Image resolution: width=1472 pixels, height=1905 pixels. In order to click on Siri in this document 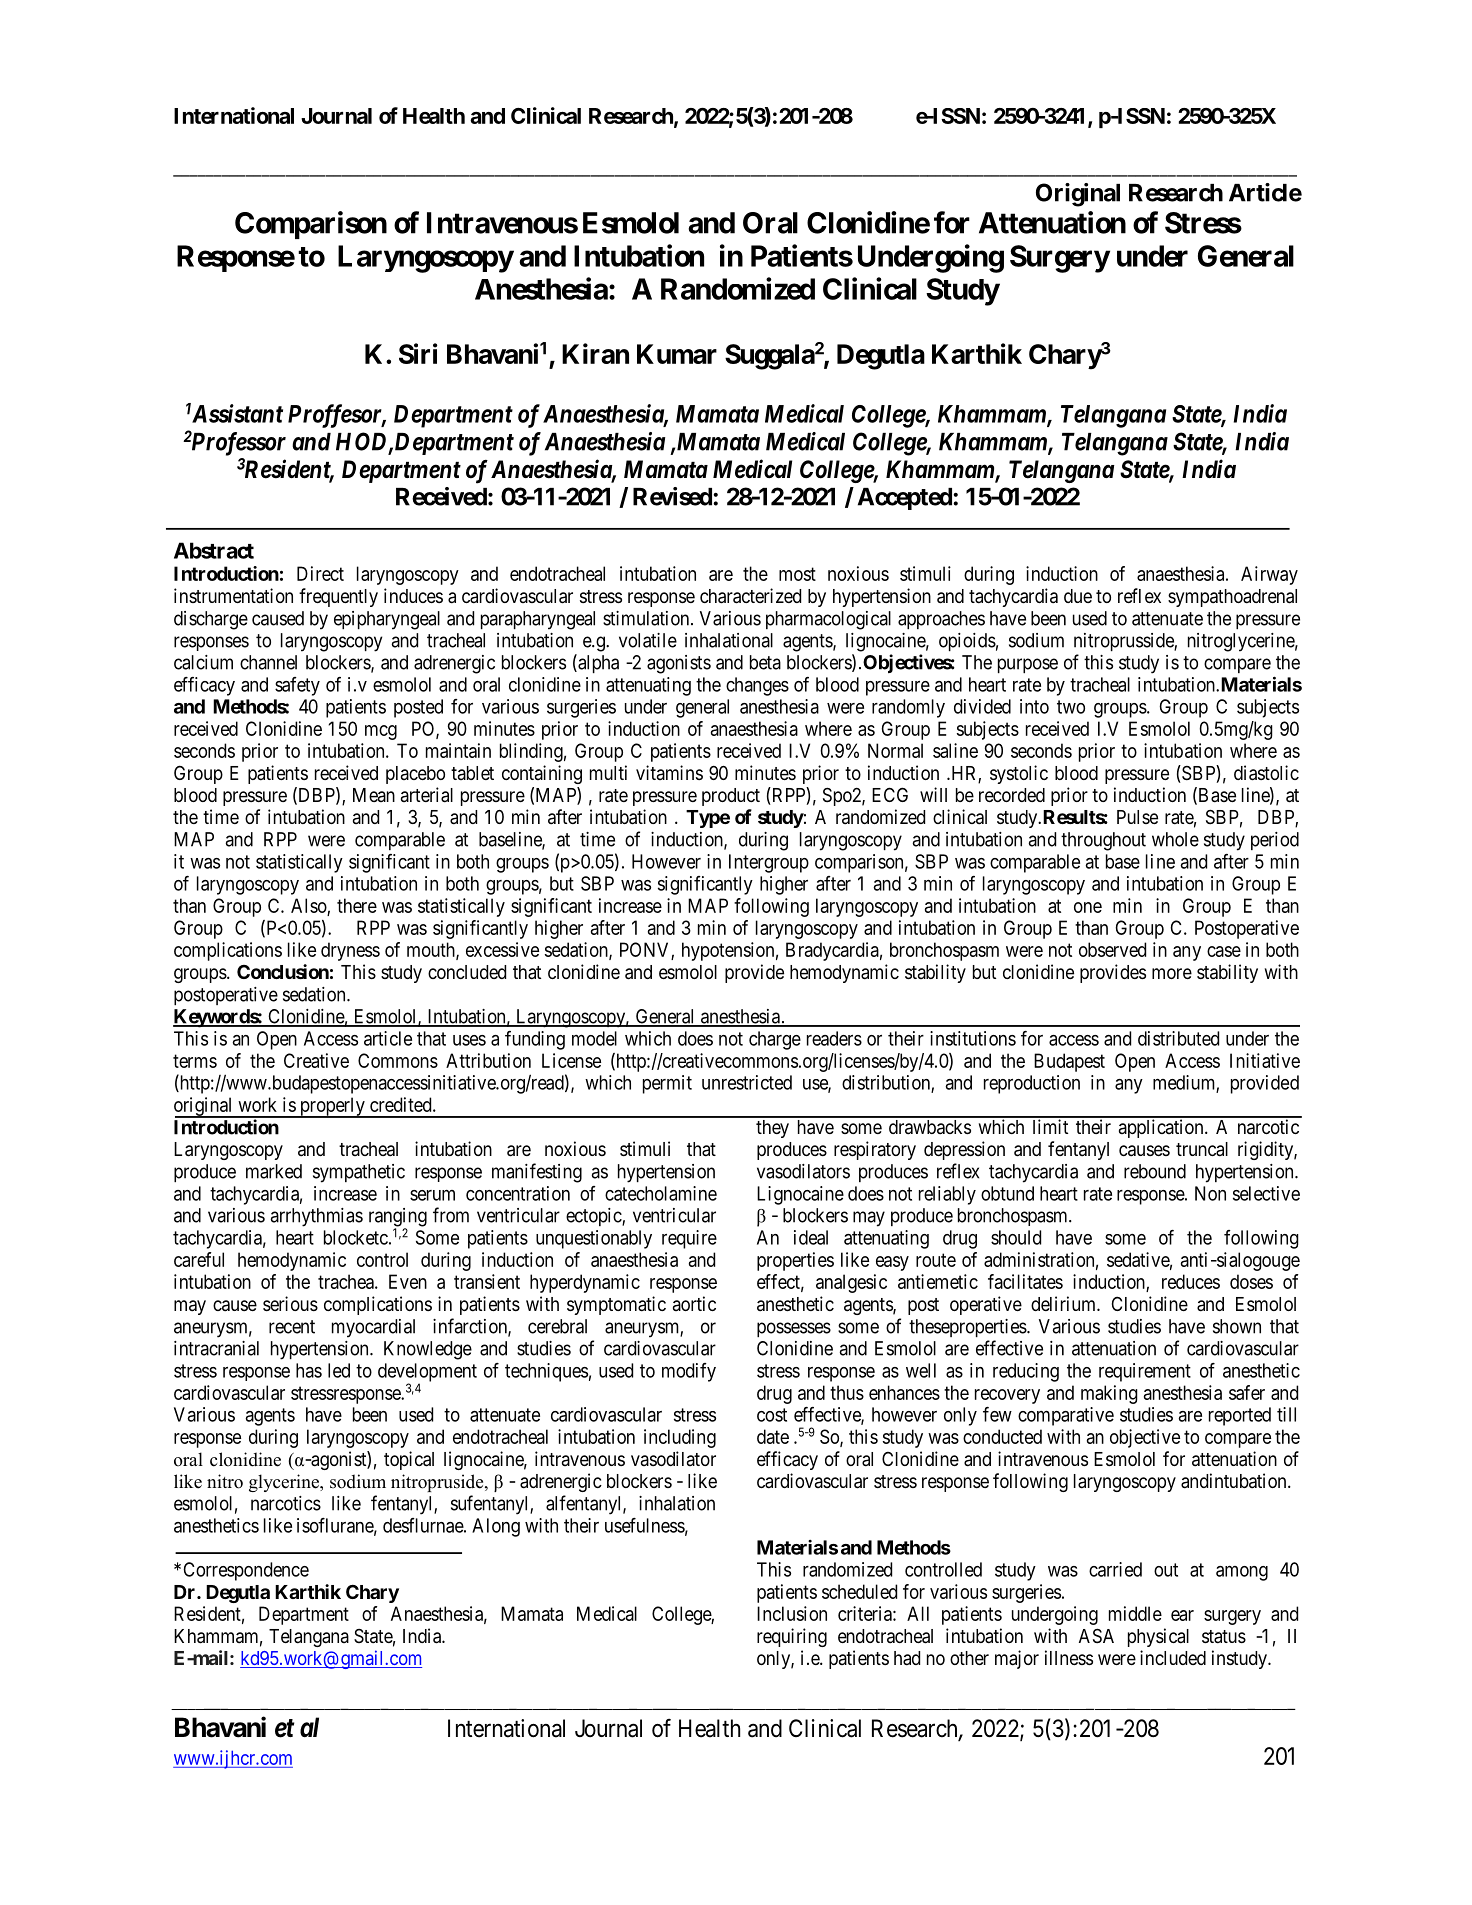, I will do `click(418, 353)`.
